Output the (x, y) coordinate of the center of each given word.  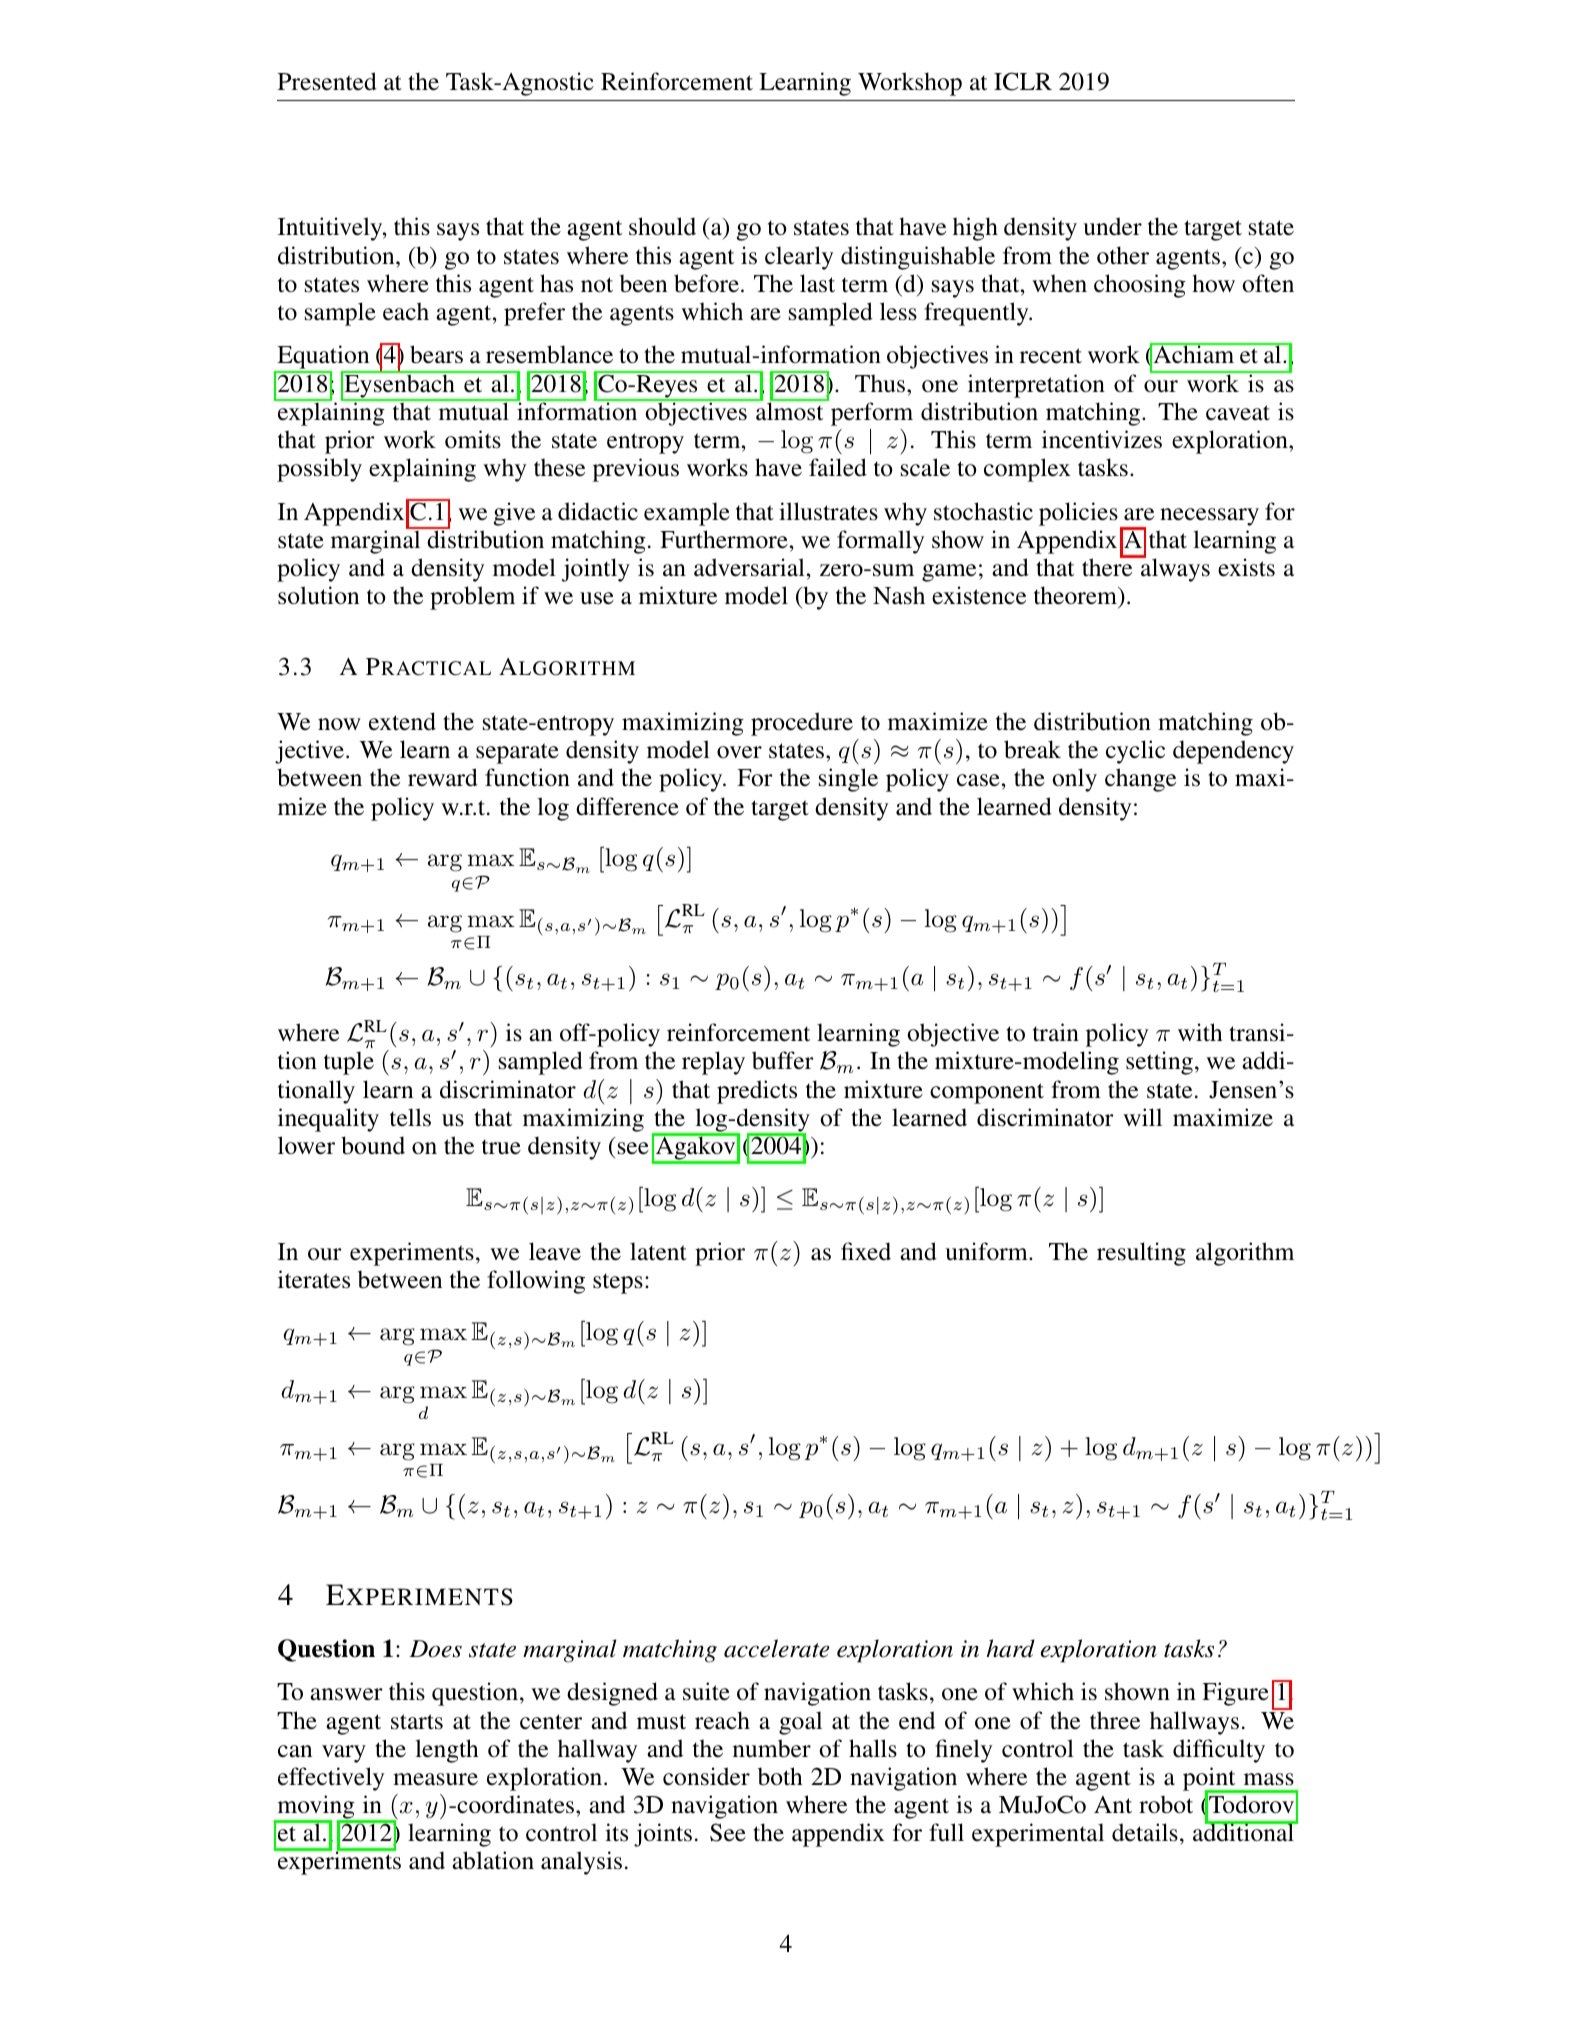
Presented (327, 81)
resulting (1141, 1254)
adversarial (749, 567)
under (1112, 226)
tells (410, 1117)
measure (435, 1779)
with (1200, 1032)
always (1174, 569)
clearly (799, 258)
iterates (314, 1279)
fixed (866, 1251)
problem (472, 598)
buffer (783, 1060)
